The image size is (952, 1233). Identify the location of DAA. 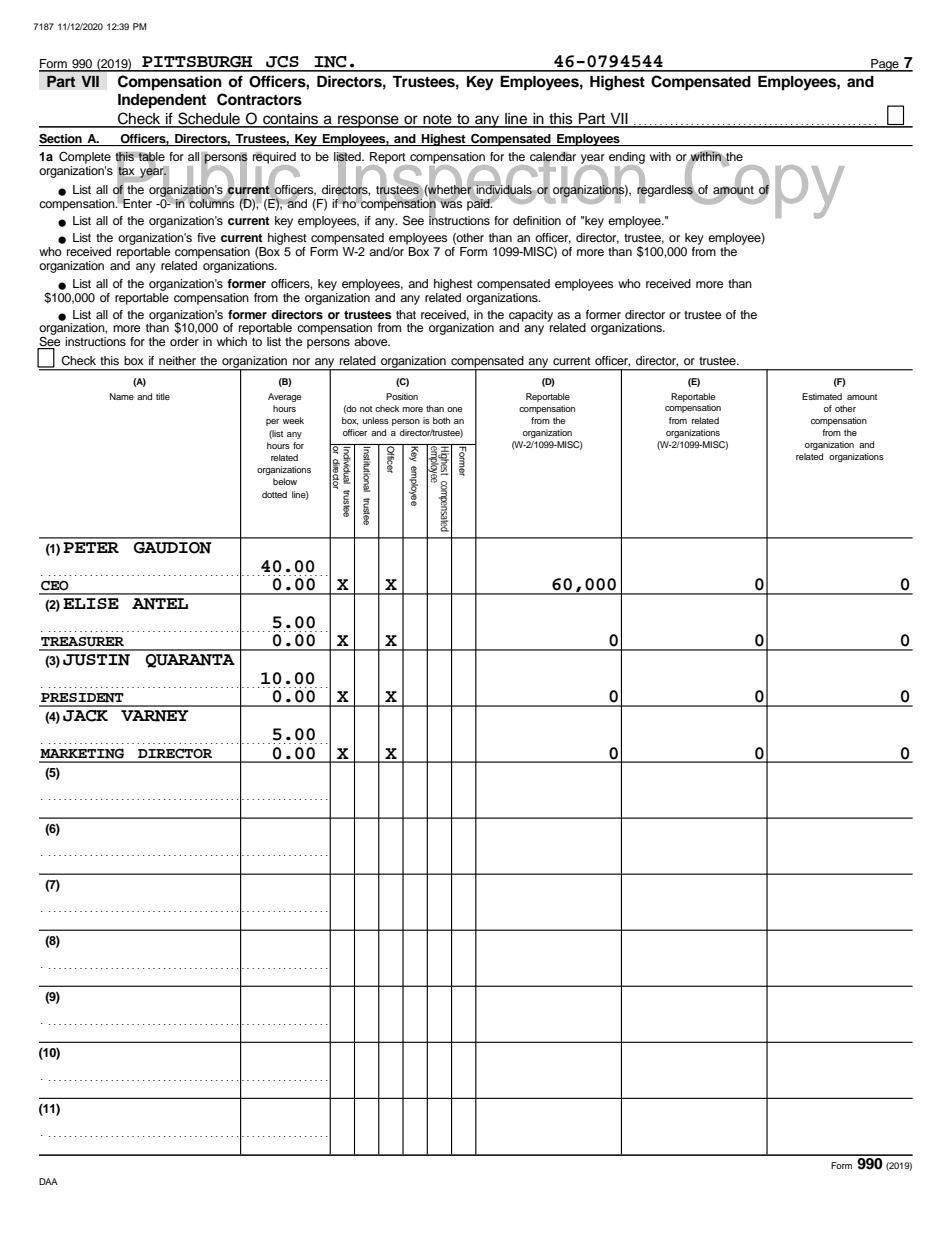
(48, 1181).
